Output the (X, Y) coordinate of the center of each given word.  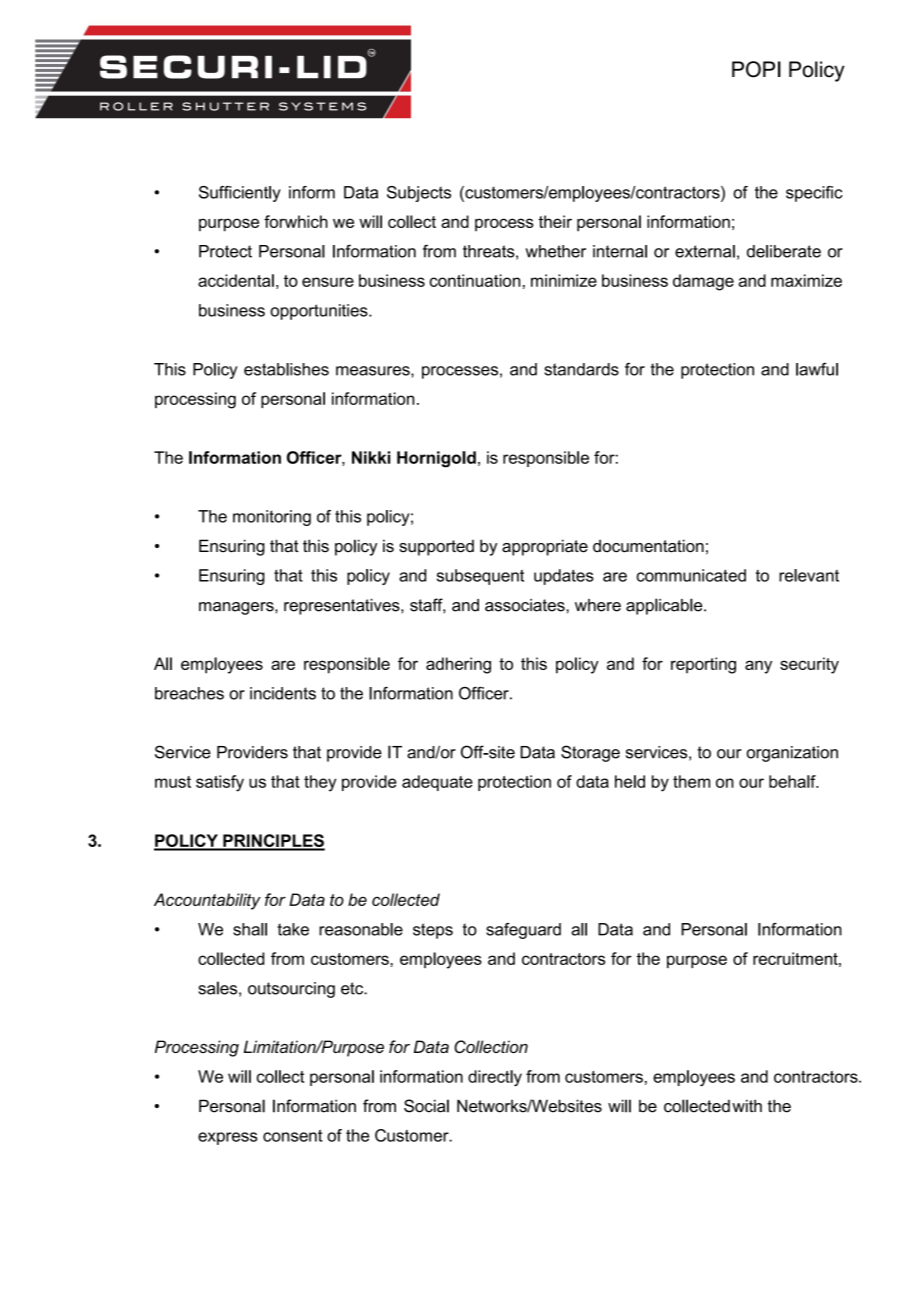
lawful (817, 369)
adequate (437, 783)
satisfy (220, 783)
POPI (756, 69)
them (691, 781)
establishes (286, 369)
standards (581, 369)
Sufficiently (240, 194)
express (227, 1138)
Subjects (419, 194)
